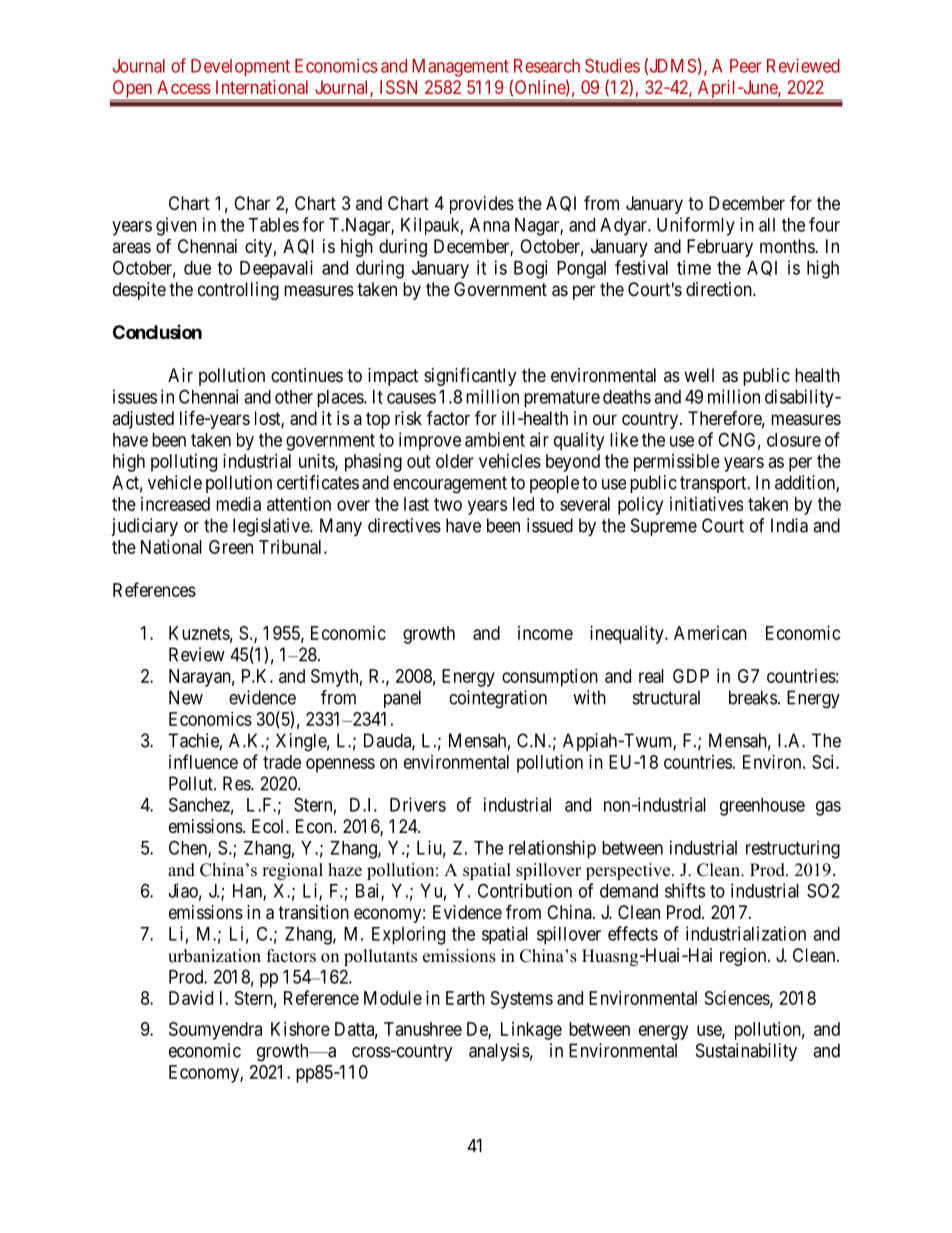 Image resolution: width=952 pixels, height=1233 pixels. What do you see at coordinates (238, 291) in the screenshot?
I see `controlling` at bounding box center [238, 291].
